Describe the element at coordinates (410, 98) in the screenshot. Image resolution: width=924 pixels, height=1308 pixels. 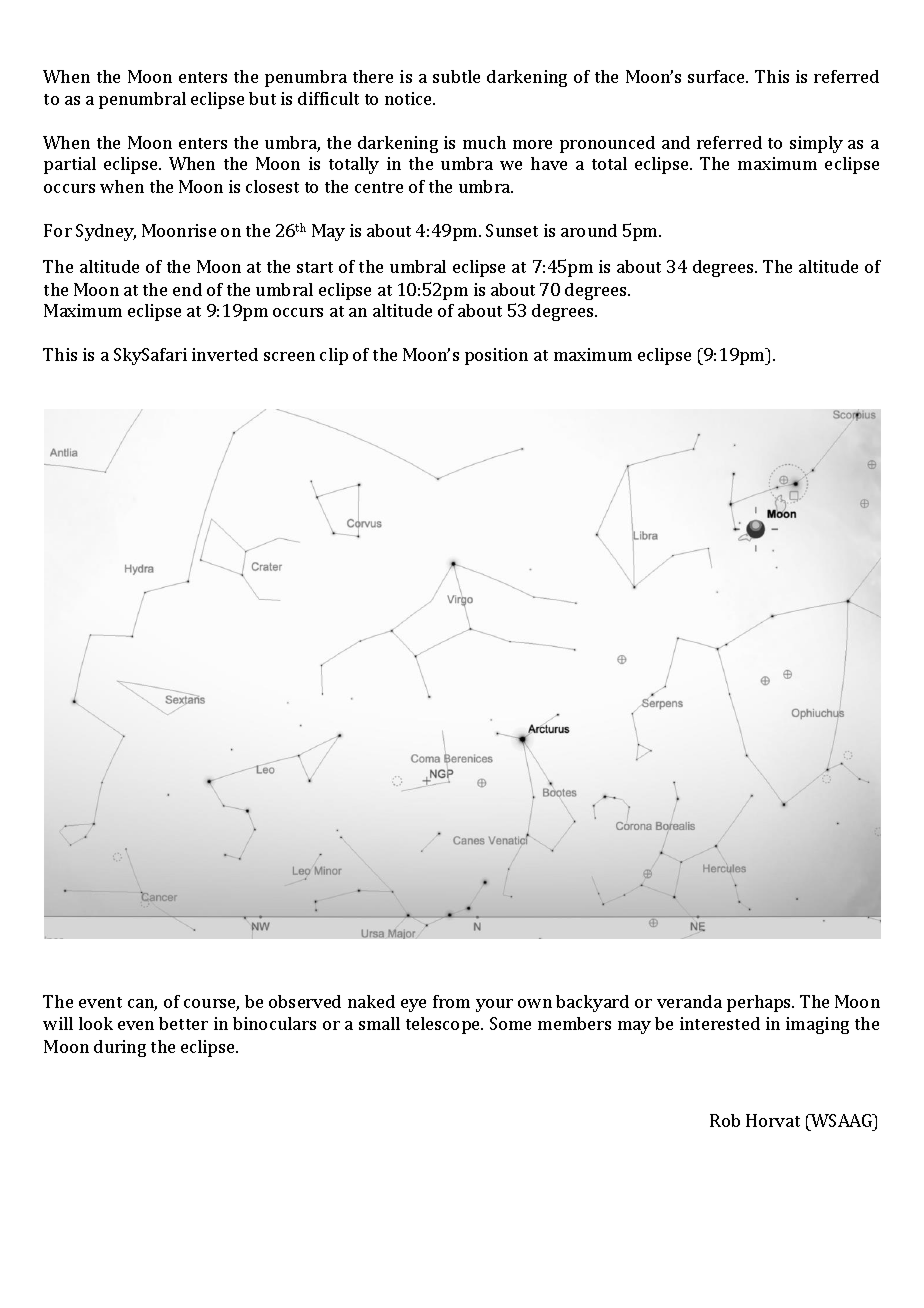
I see `notice` at that location.
